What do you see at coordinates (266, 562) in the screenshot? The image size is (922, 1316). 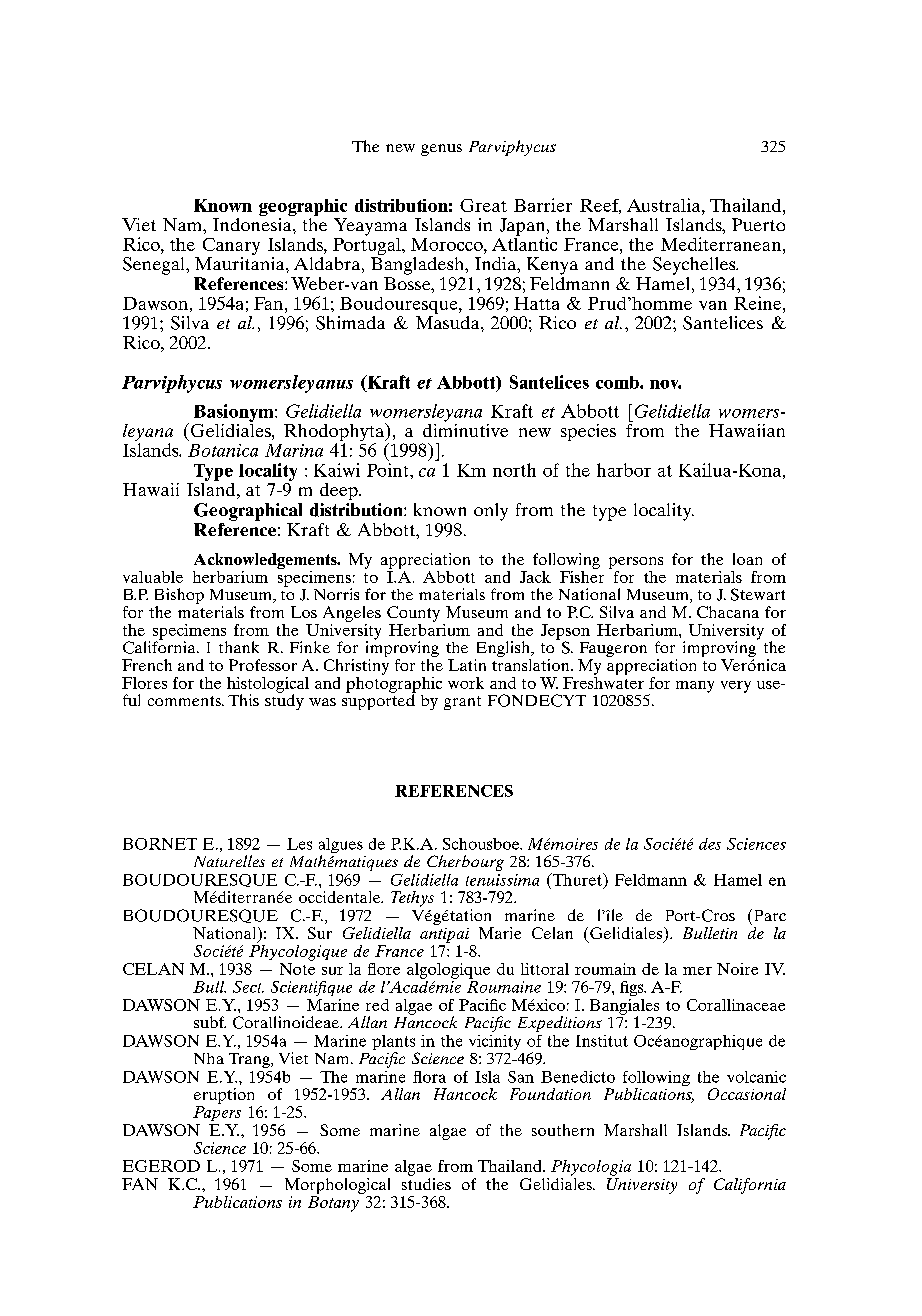 I see `Acknowledgements` at bounding box center [266, 562].
